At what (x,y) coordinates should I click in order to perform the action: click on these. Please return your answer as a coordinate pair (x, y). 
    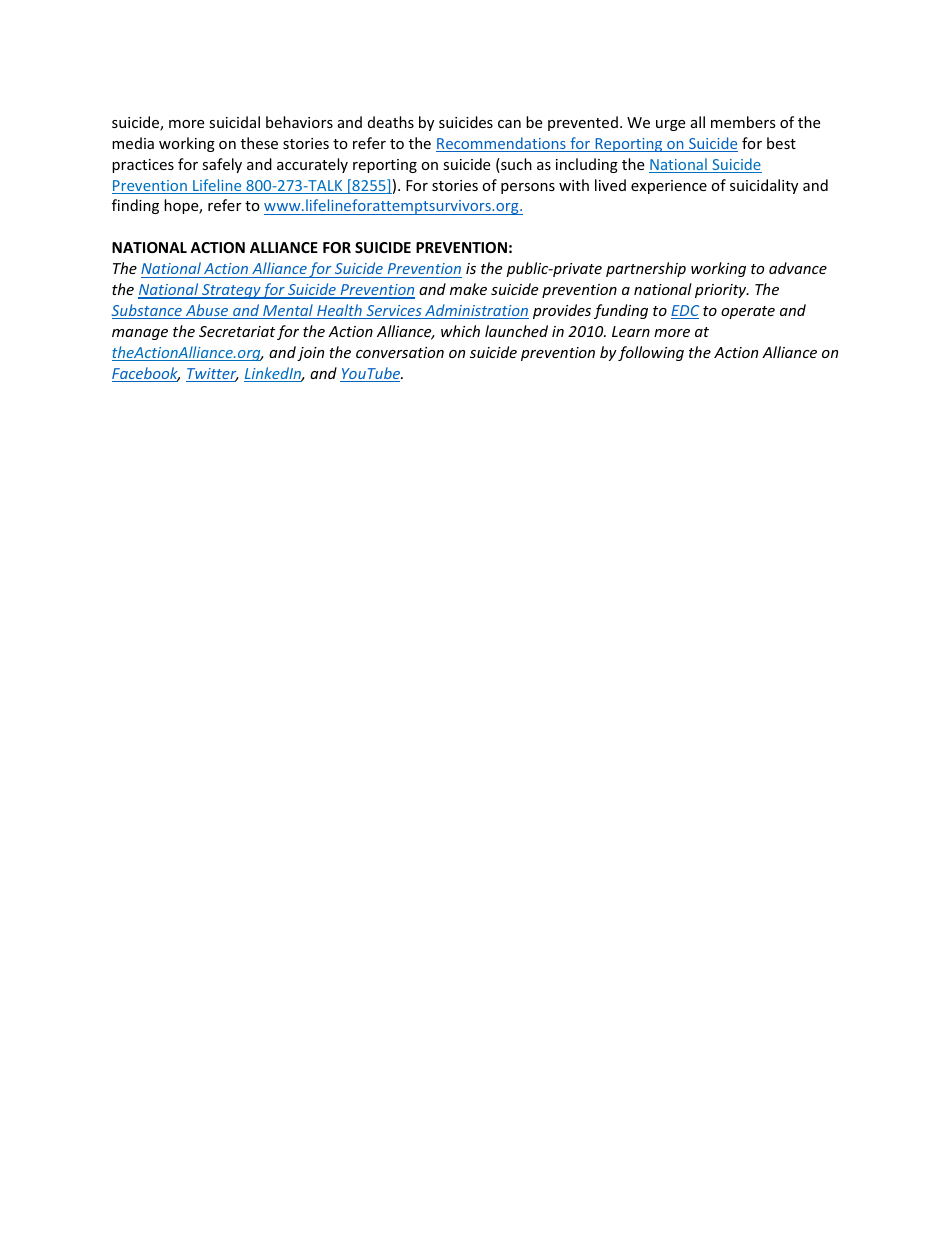
    Looking at the image, I should click on (259, 143).
